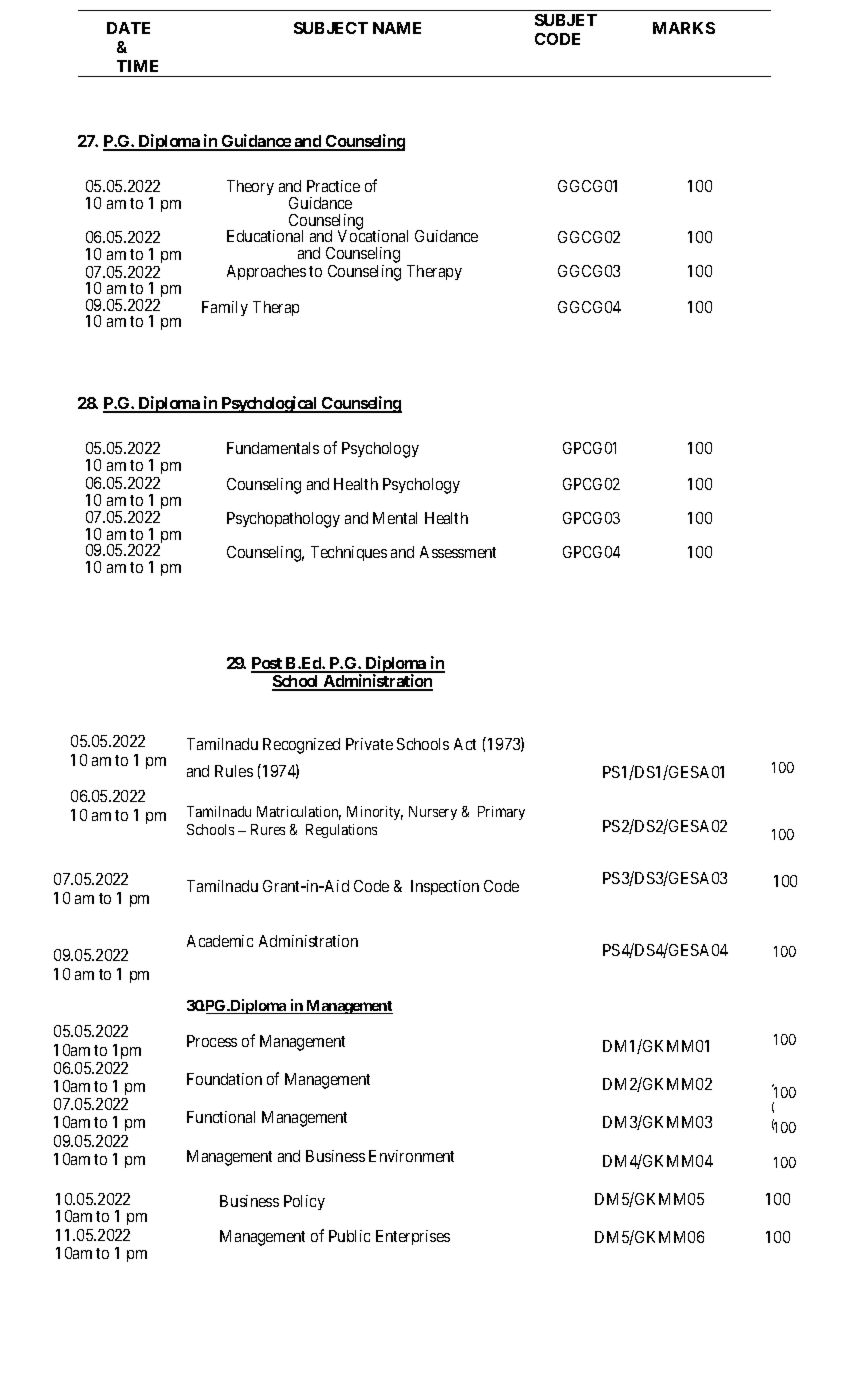  Describe the element at coordinates (221, 1117) in the page. I see `Functional` at that location.
